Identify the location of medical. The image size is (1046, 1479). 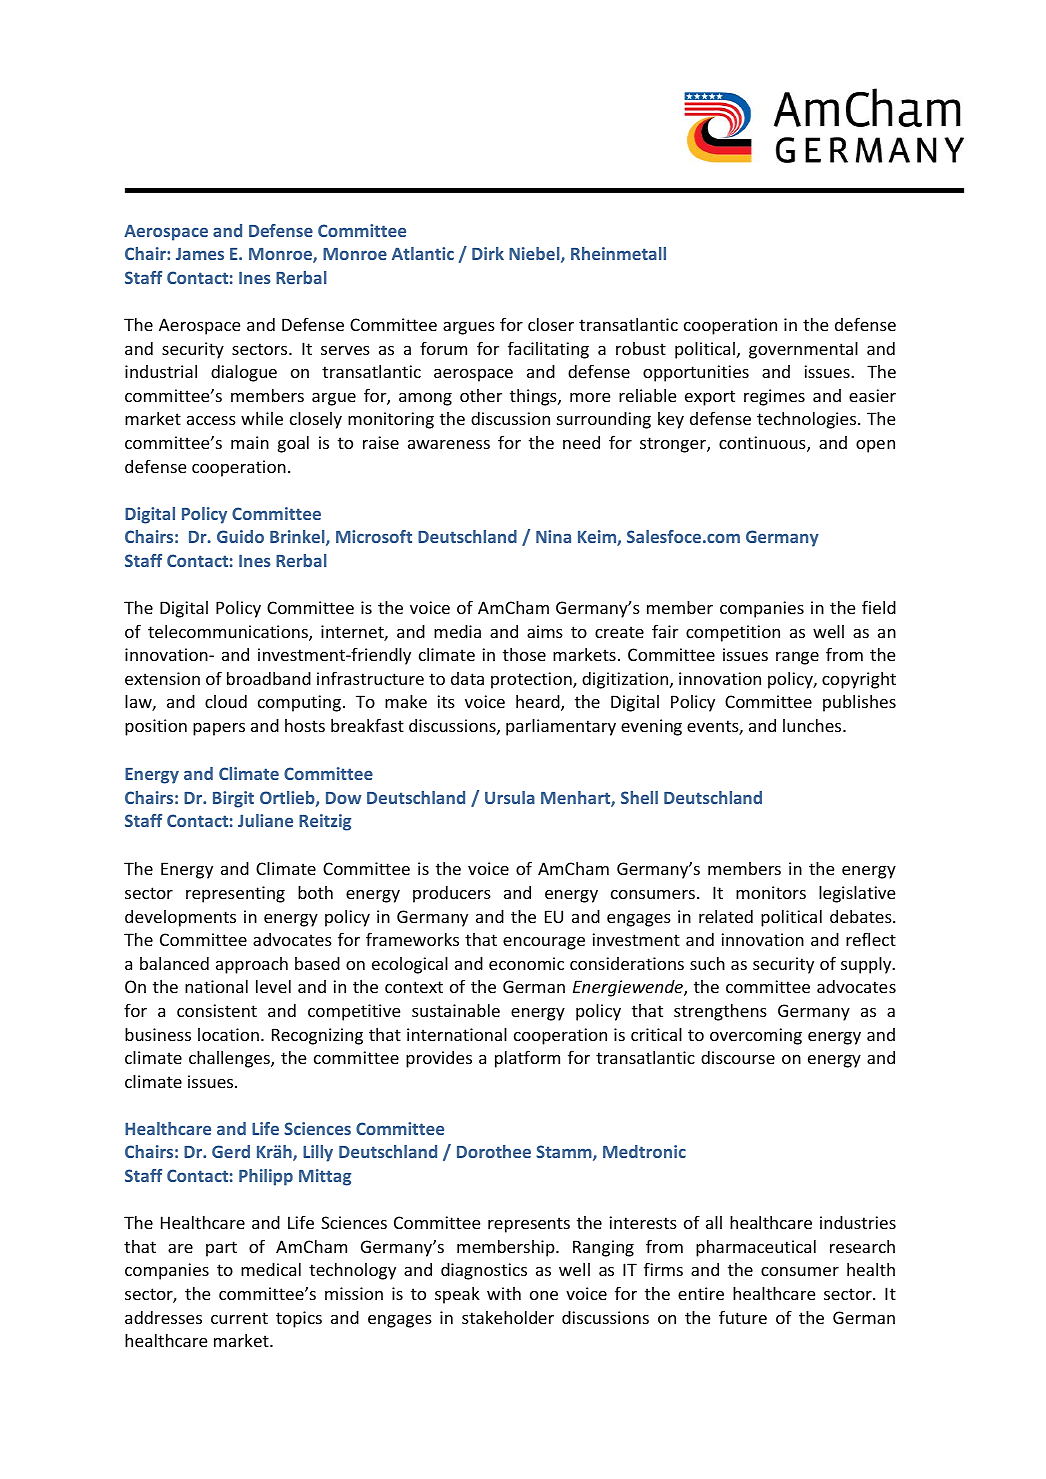
(271, 1269).
